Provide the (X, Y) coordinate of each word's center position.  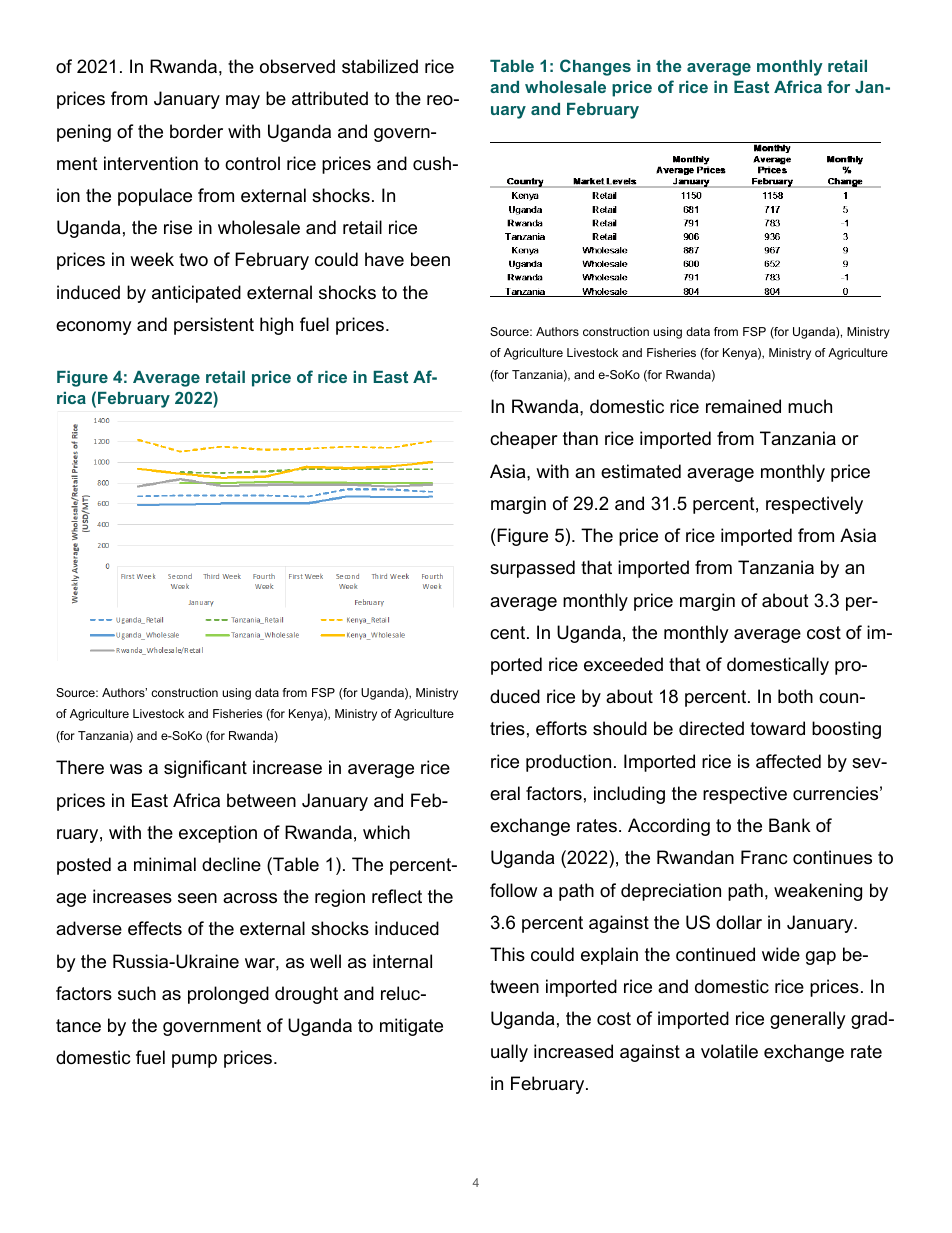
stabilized (380, 66)
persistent (214, 326)
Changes (595, 67)
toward (777, 728)
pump (194, 1061)
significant (205, 769)
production (568, 763)
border (196, 131)
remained (743, 406)
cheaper (524, 440)
